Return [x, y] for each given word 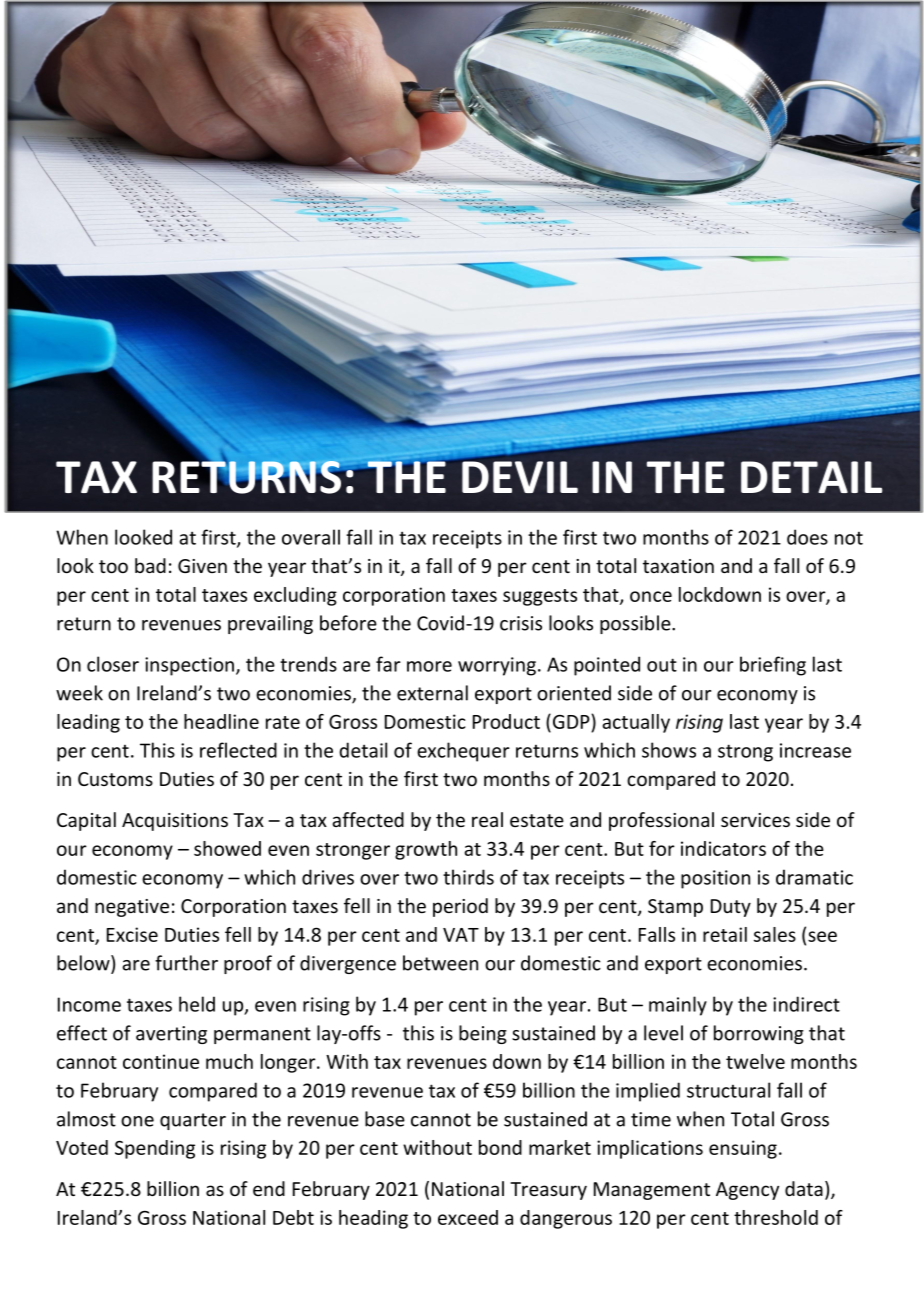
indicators [723, 848]
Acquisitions [175, 822]
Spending [155, 1149]
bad [150, 565]
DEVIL [520, 477]
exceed [468, 1217]
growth [426, 850]
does [807, 537]
